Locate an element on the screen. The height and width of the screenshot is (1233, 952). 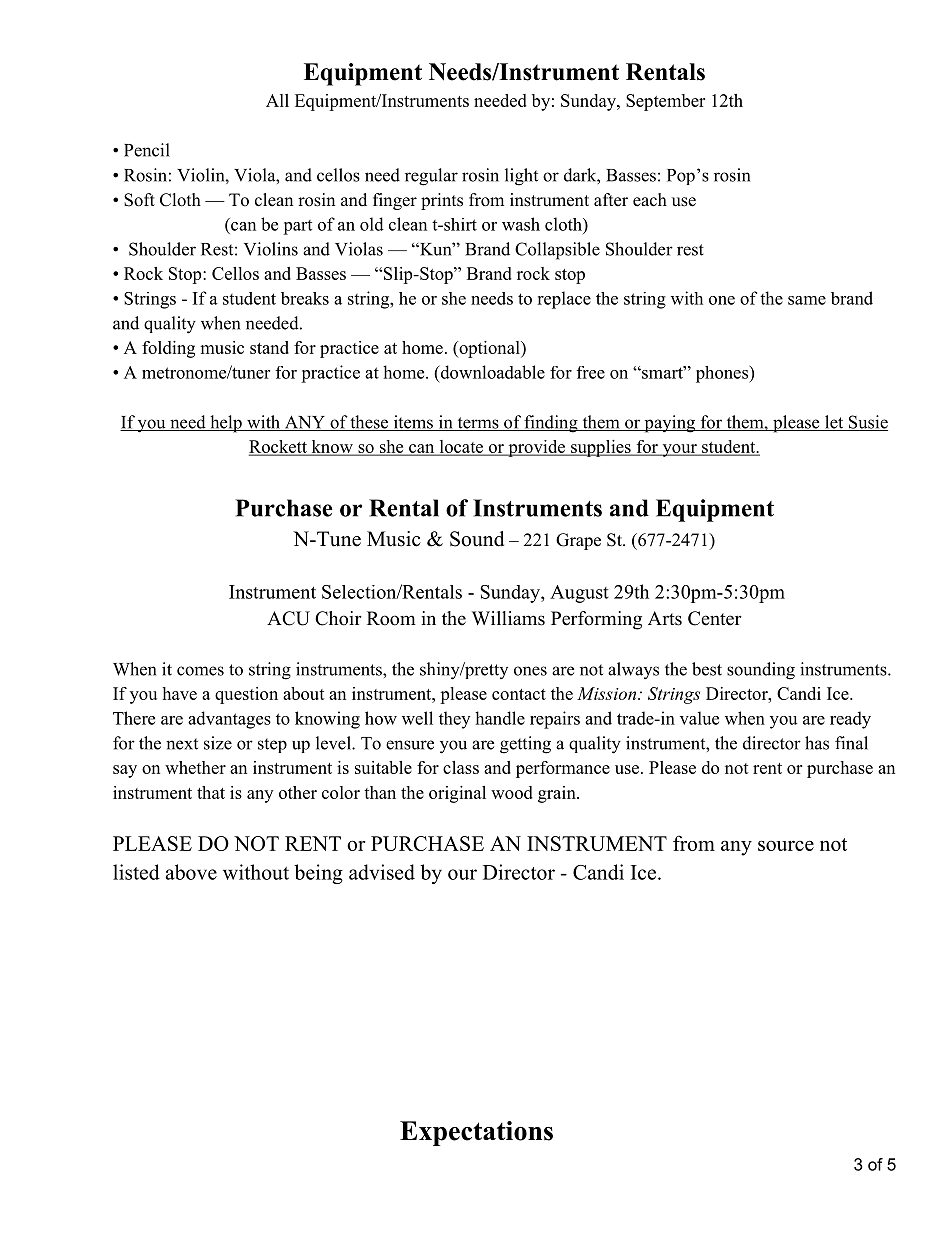
September is located at coordinates (665, 102).
